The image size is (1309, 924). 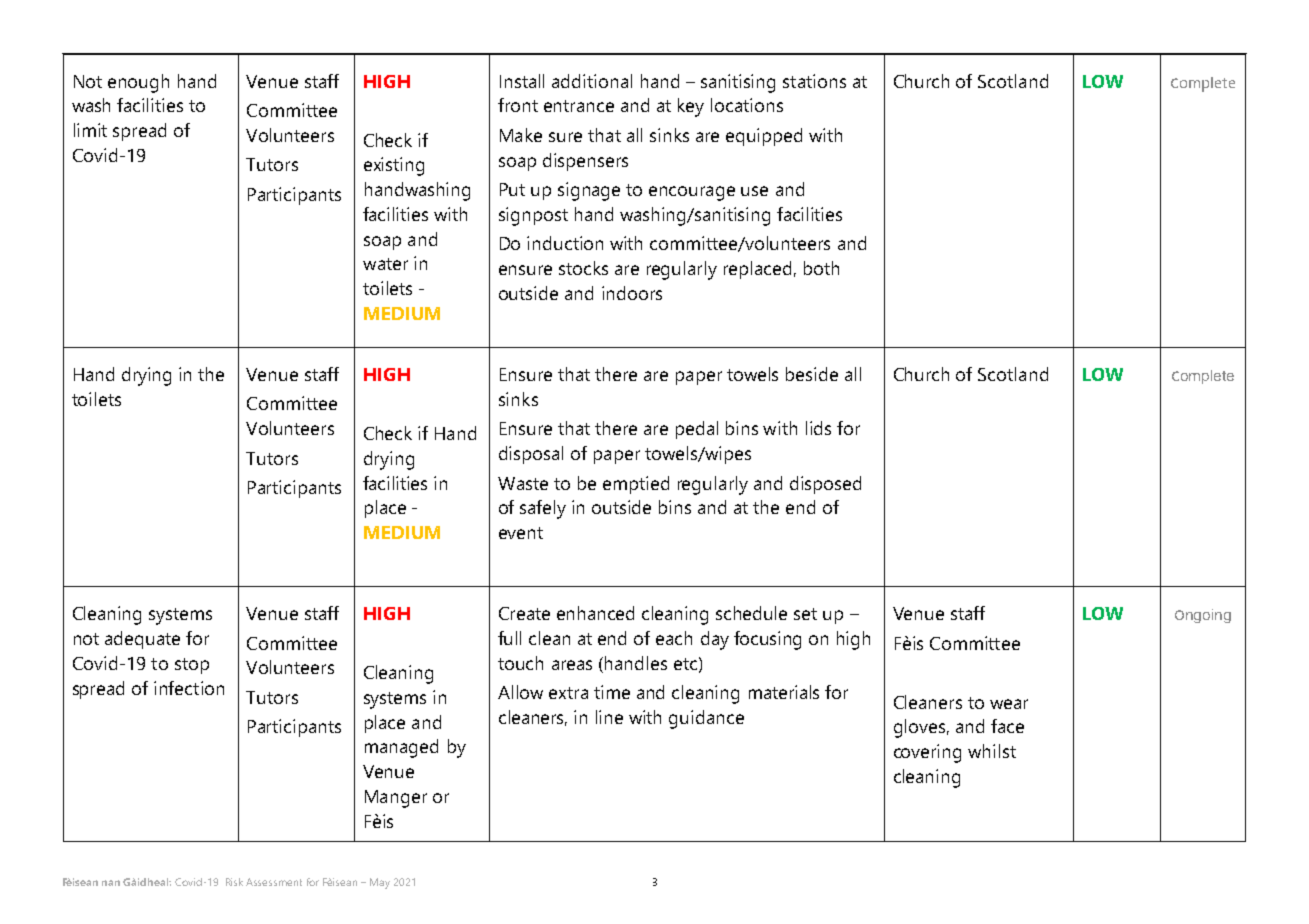 I want to click on safely, so click(x=543, y=509).
